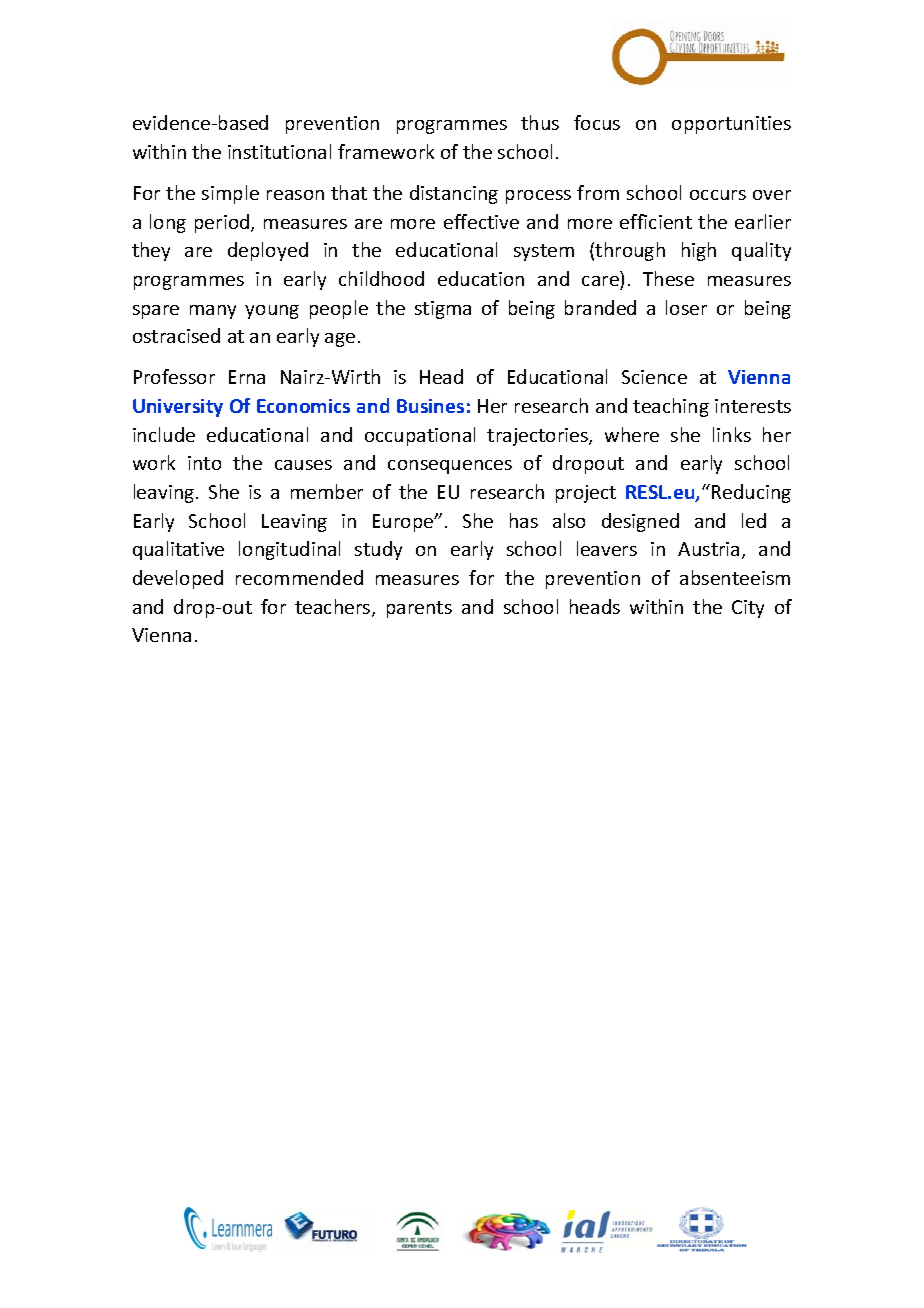 This screenshot has height=1308, width=924. I want to click on institutional, so click(279, 151).
